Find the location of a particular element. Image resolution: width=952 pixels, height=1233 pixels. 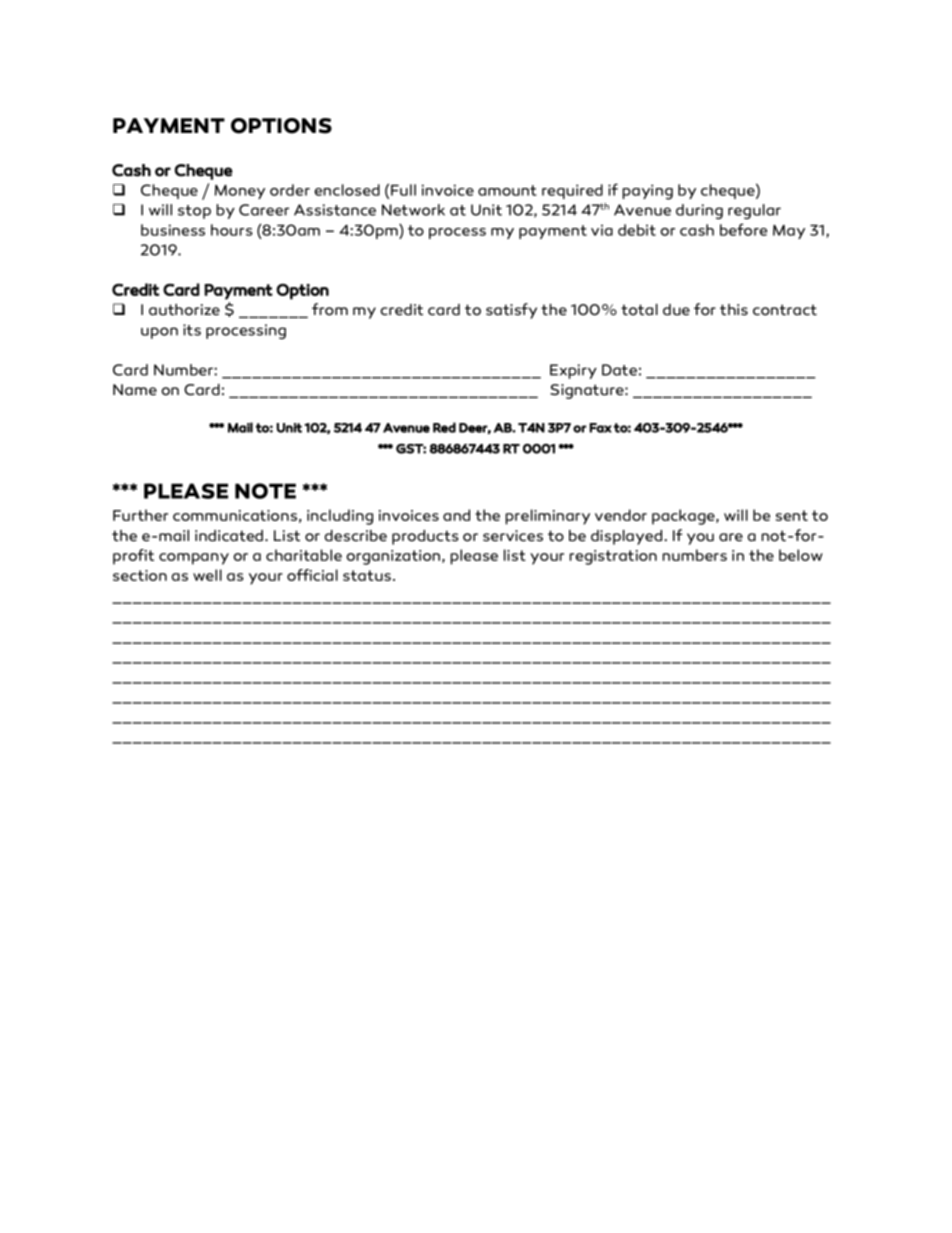

this is located at coordinates (734, 310).
